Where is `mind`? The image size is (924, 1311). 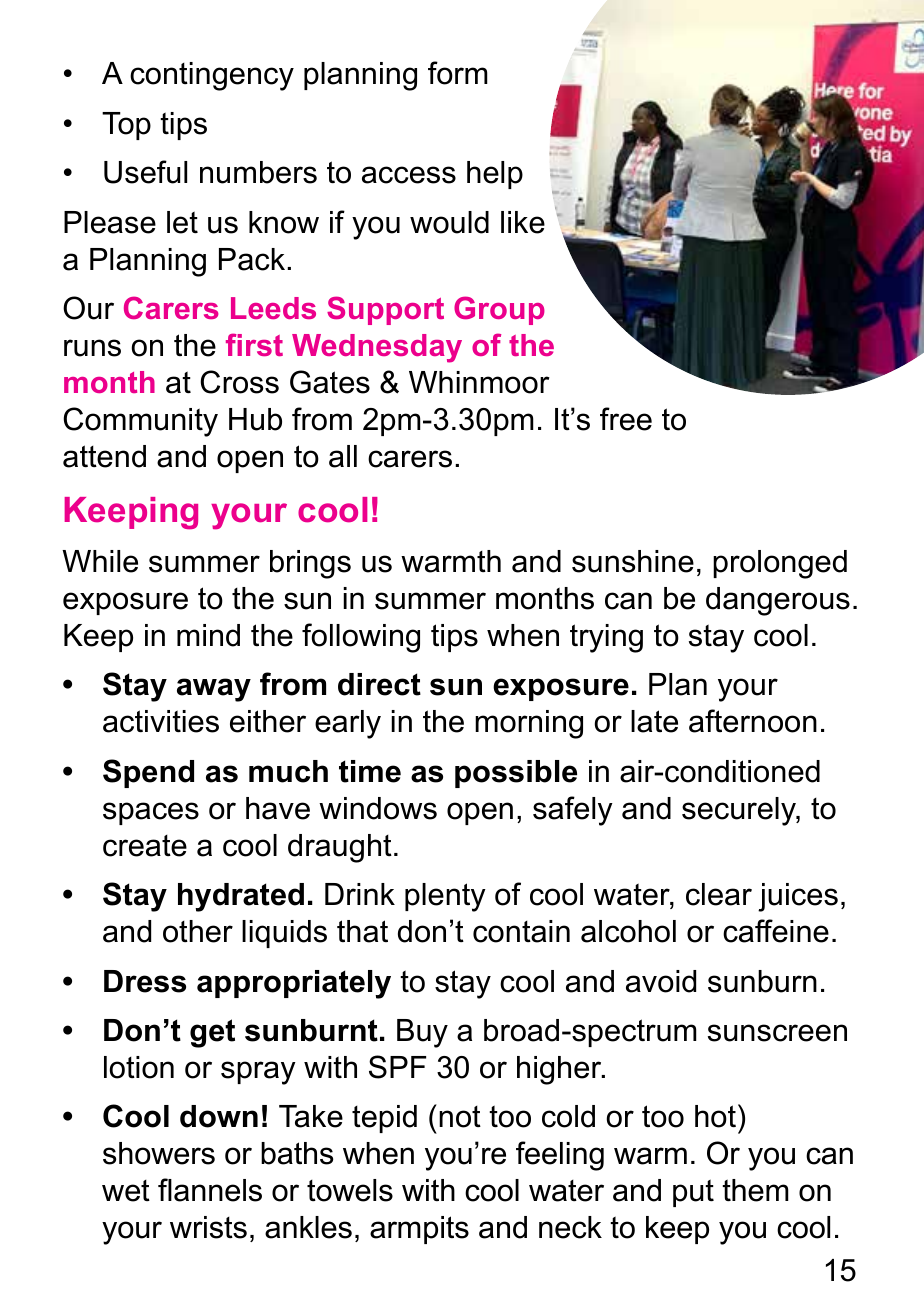
mind is located at coordinates (208, 635).
